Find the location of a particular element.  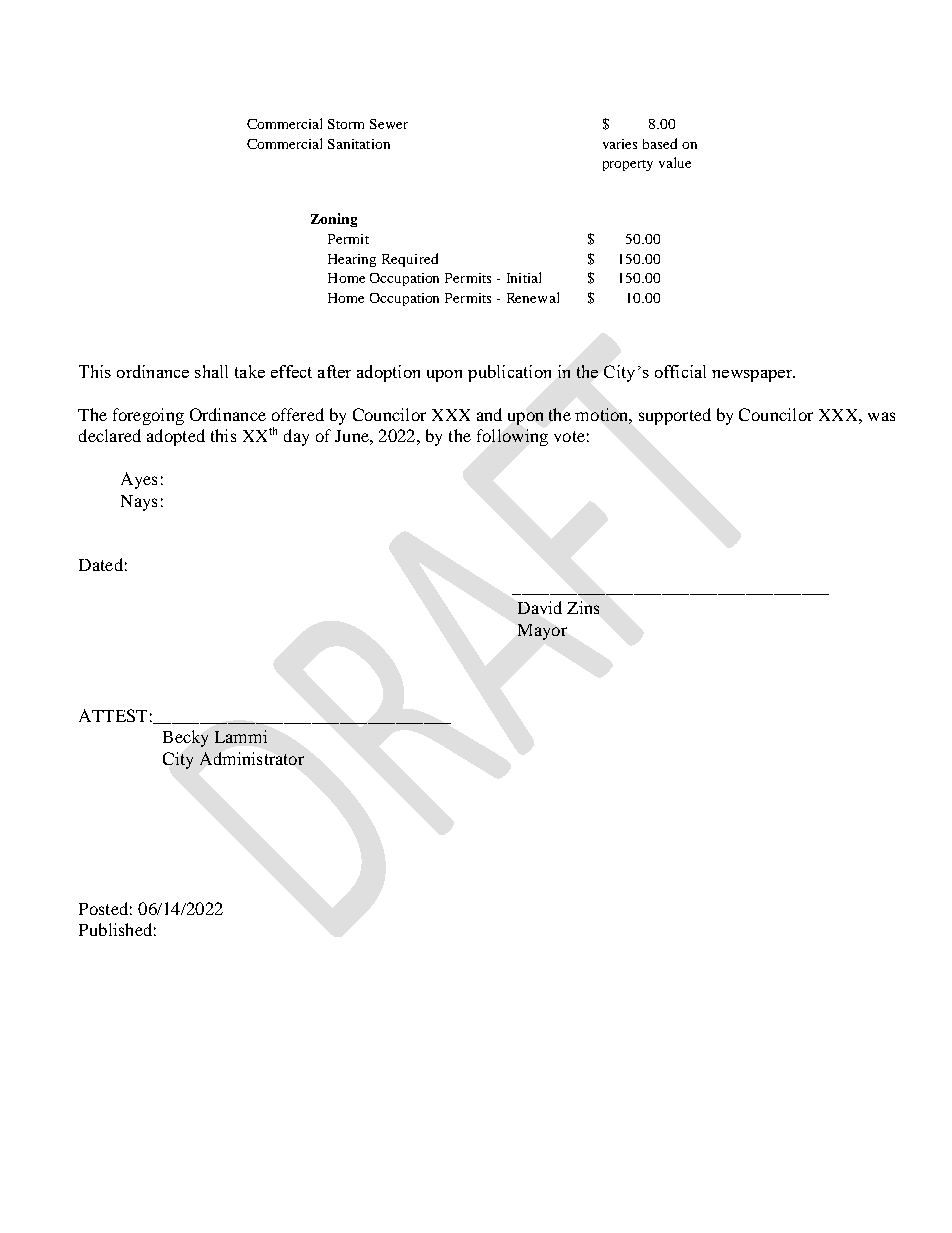

newspaper is located at coordinates (753, 376).
